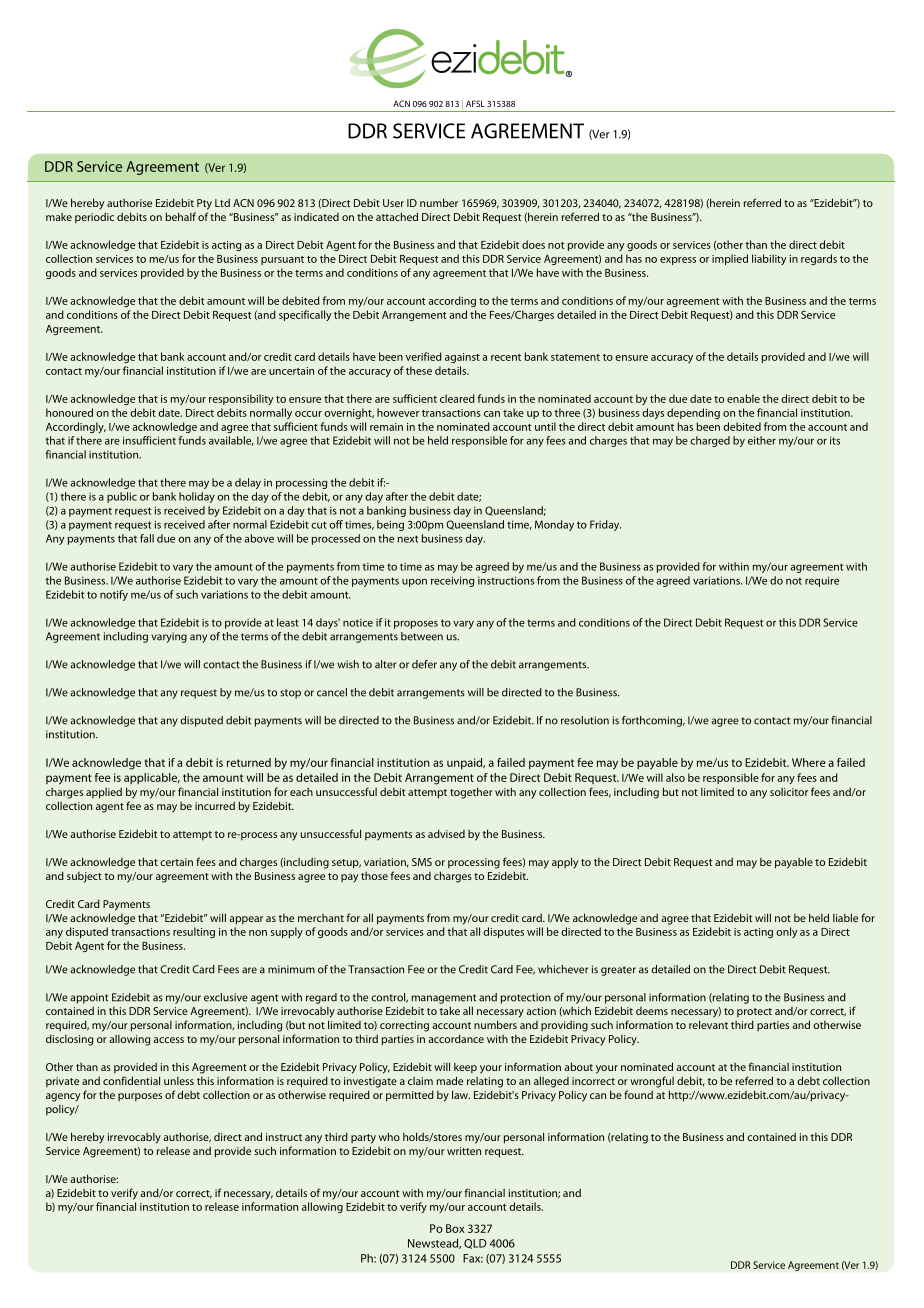 The image size is (924, 1308). What do you see at coordinates (181, 216) in the image?
I see `behalf` at bounding box center [181, 216].
